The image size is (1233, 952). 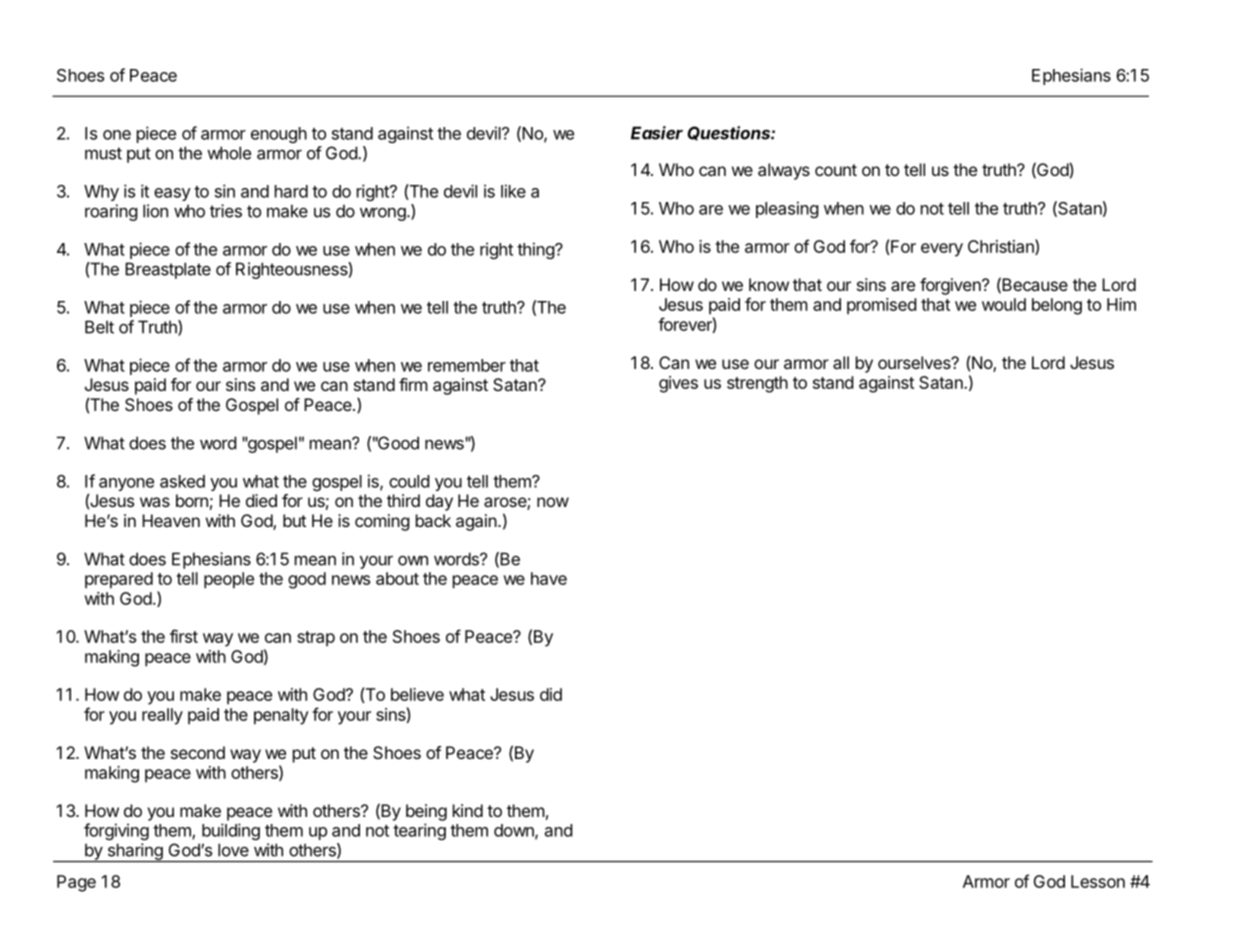 I want to click on have, so click(x=549, y=578).
